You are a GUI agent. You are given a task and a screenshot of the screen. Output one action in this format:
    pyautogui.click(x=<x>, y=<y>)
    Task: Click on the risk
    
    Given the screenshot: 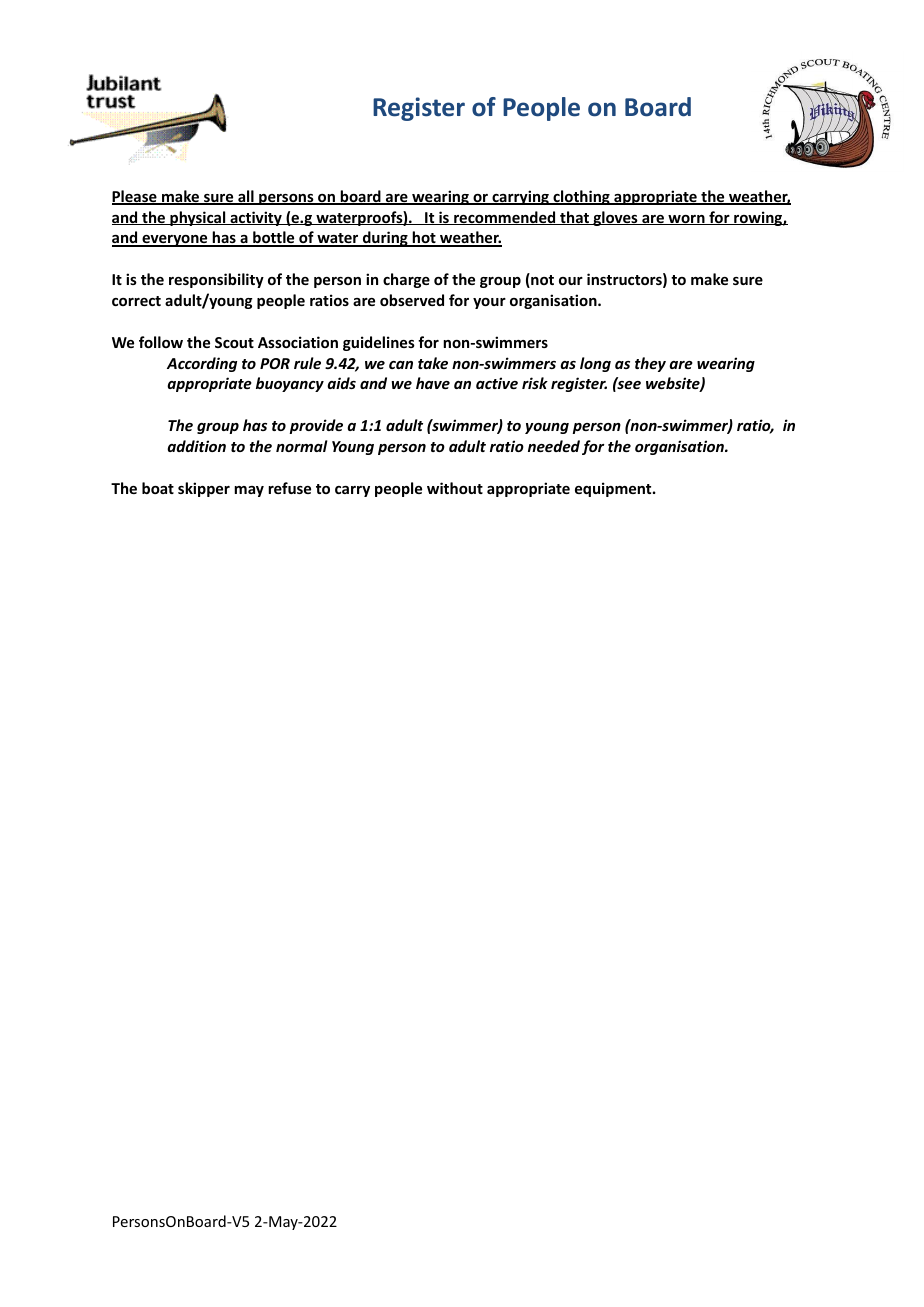 What is the action you would take?
    pyautogui.click(x=535, y=383)
